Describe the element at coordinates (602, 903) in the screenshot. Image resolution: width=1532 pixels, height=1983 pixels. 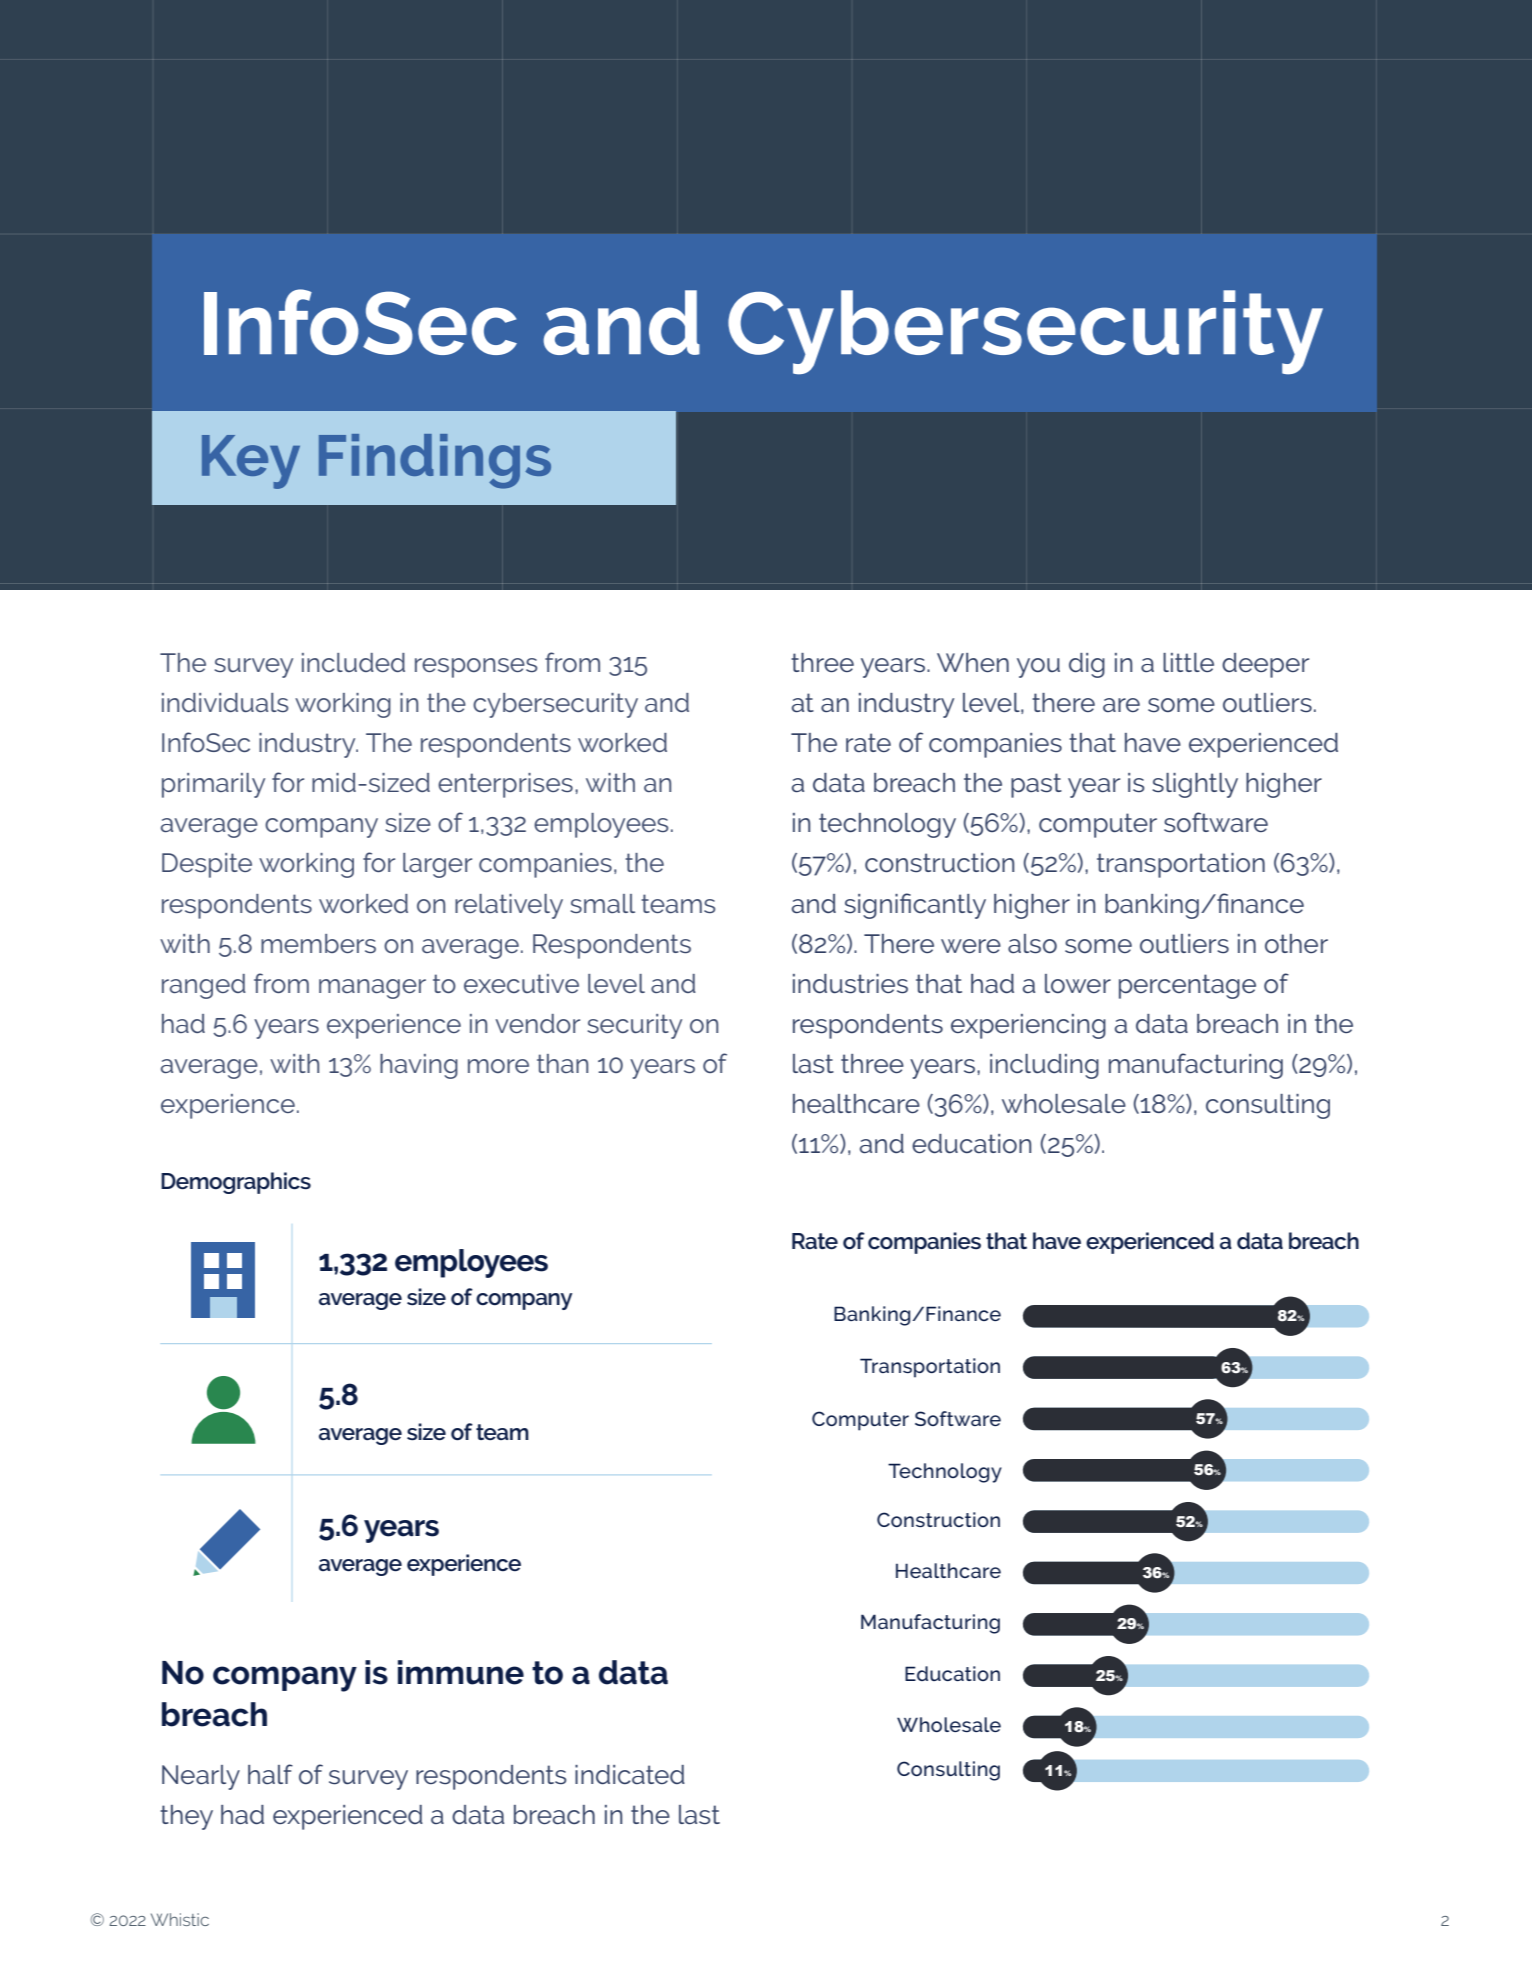
I see `small` at that location.
